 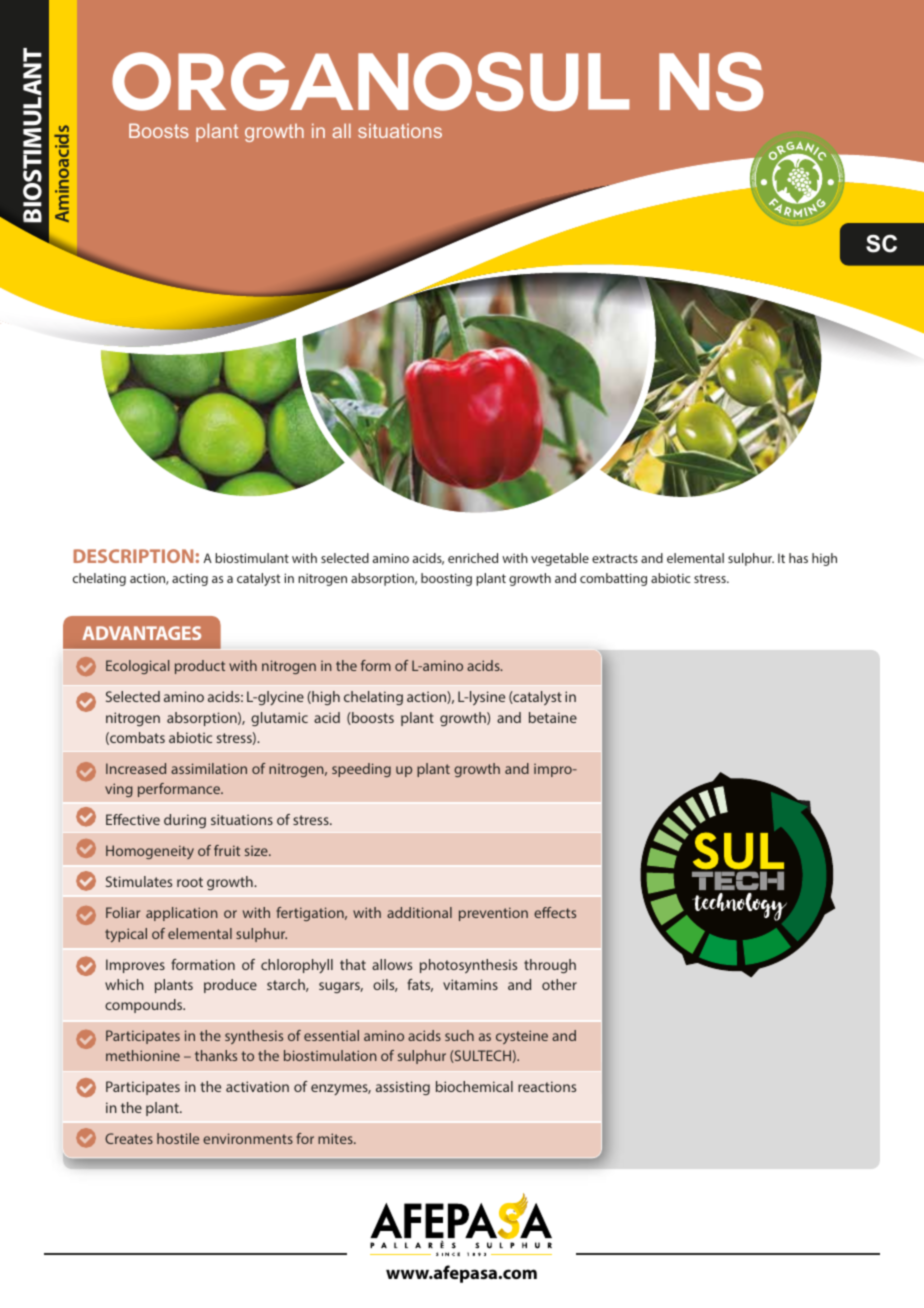 What do you see at coordinates (613, 579) in the page?
I see `combatting` at bounding box center [613, 579].
